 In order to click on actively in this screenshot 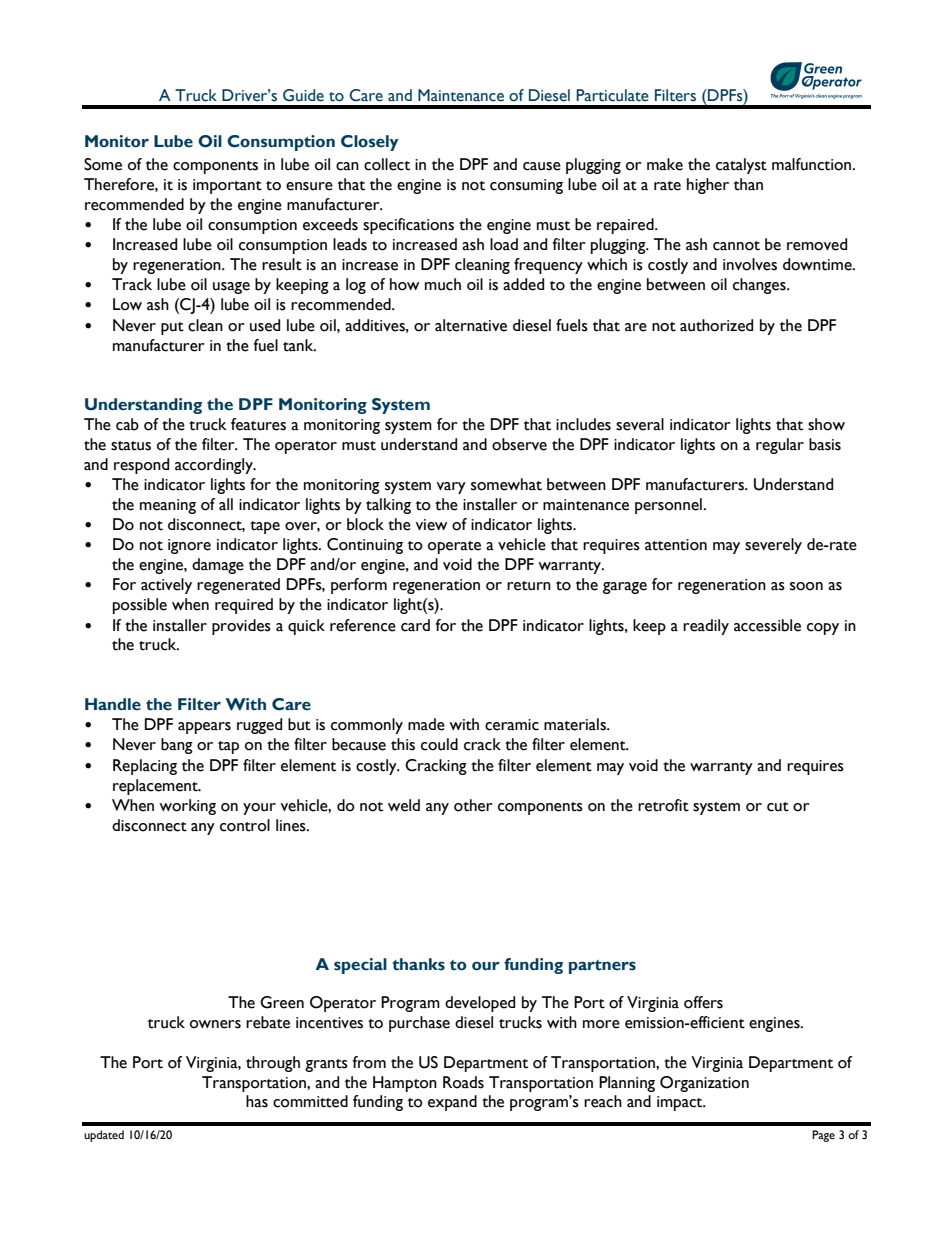, I will do `click(166, 586)`.
